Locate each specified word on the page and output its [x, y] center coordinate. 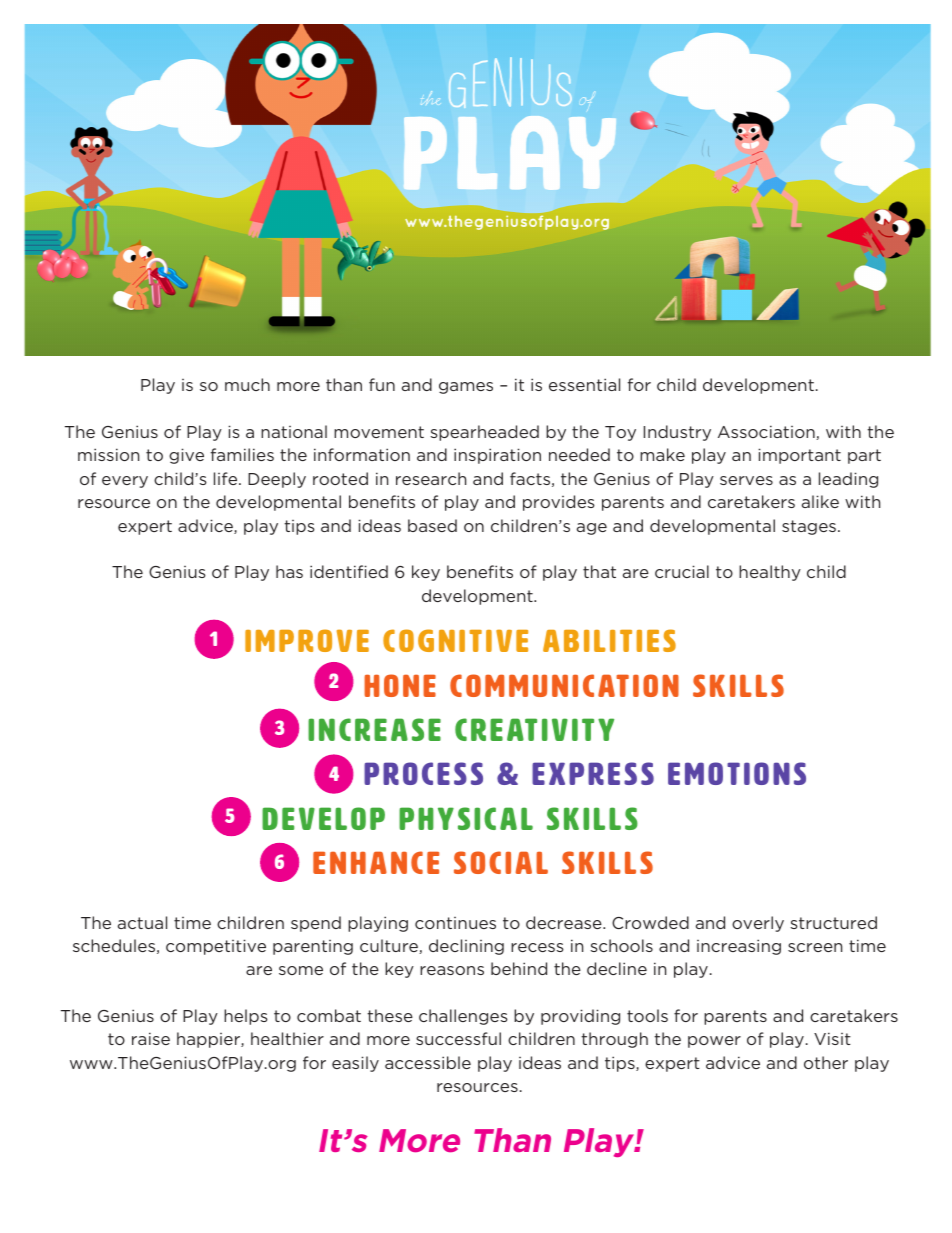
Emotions [737, 773]
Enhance [376, 862]
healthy [770, 573]
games [466, 388]
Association [767, 432]
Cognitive [455, 640]
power [714, 1042]
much [247, 384]
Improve [307, 640]
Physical [466, 818]
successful [458, 1038]
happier [209, 1040]
